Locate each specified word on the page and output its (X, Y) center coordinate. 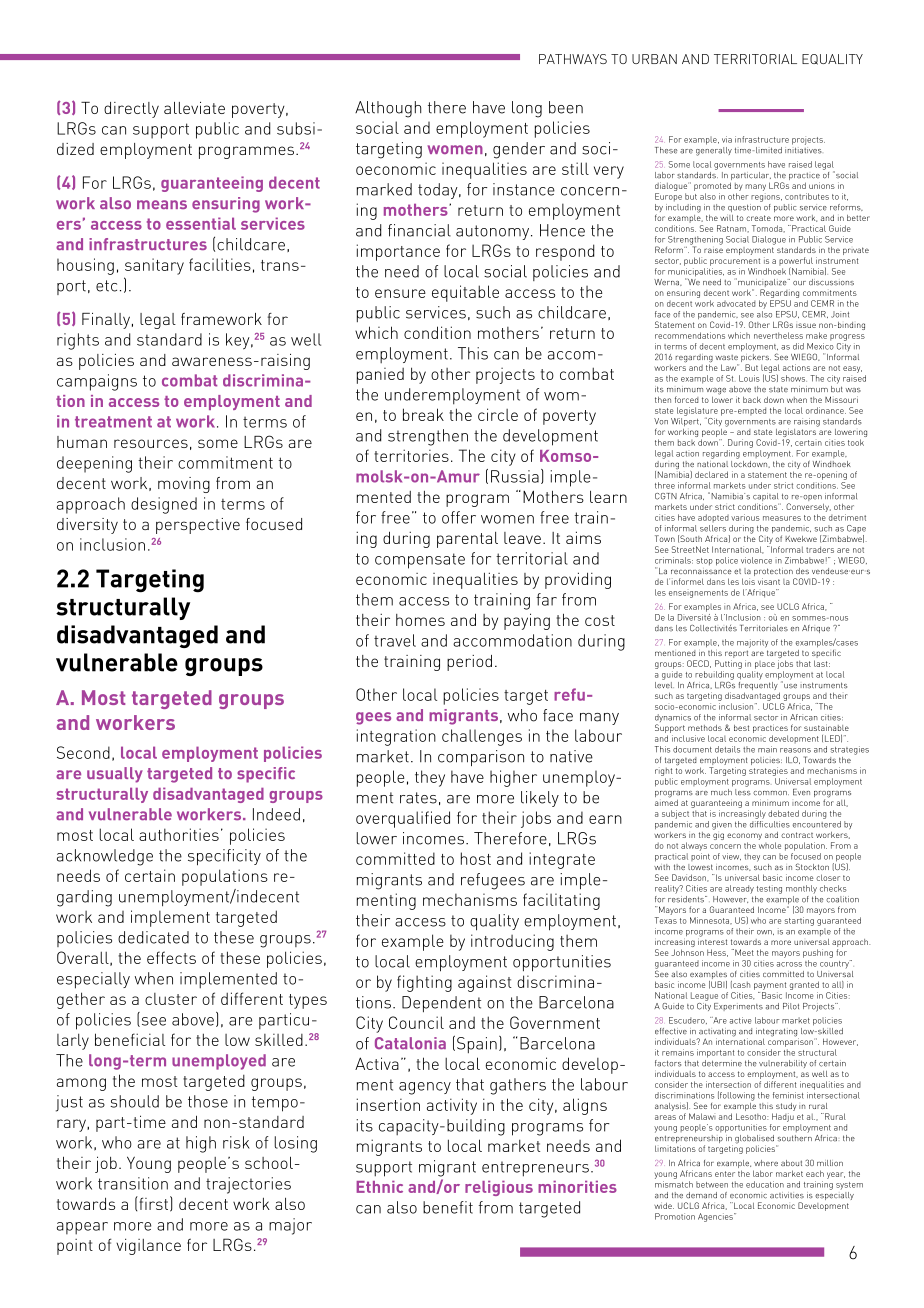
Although (388, 109)
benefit (448, 1207)
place (765, 665)
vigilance (148, 1246)
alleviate (194, 108)
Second (83, 752)
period (469, 663)
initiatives (803, 149)
